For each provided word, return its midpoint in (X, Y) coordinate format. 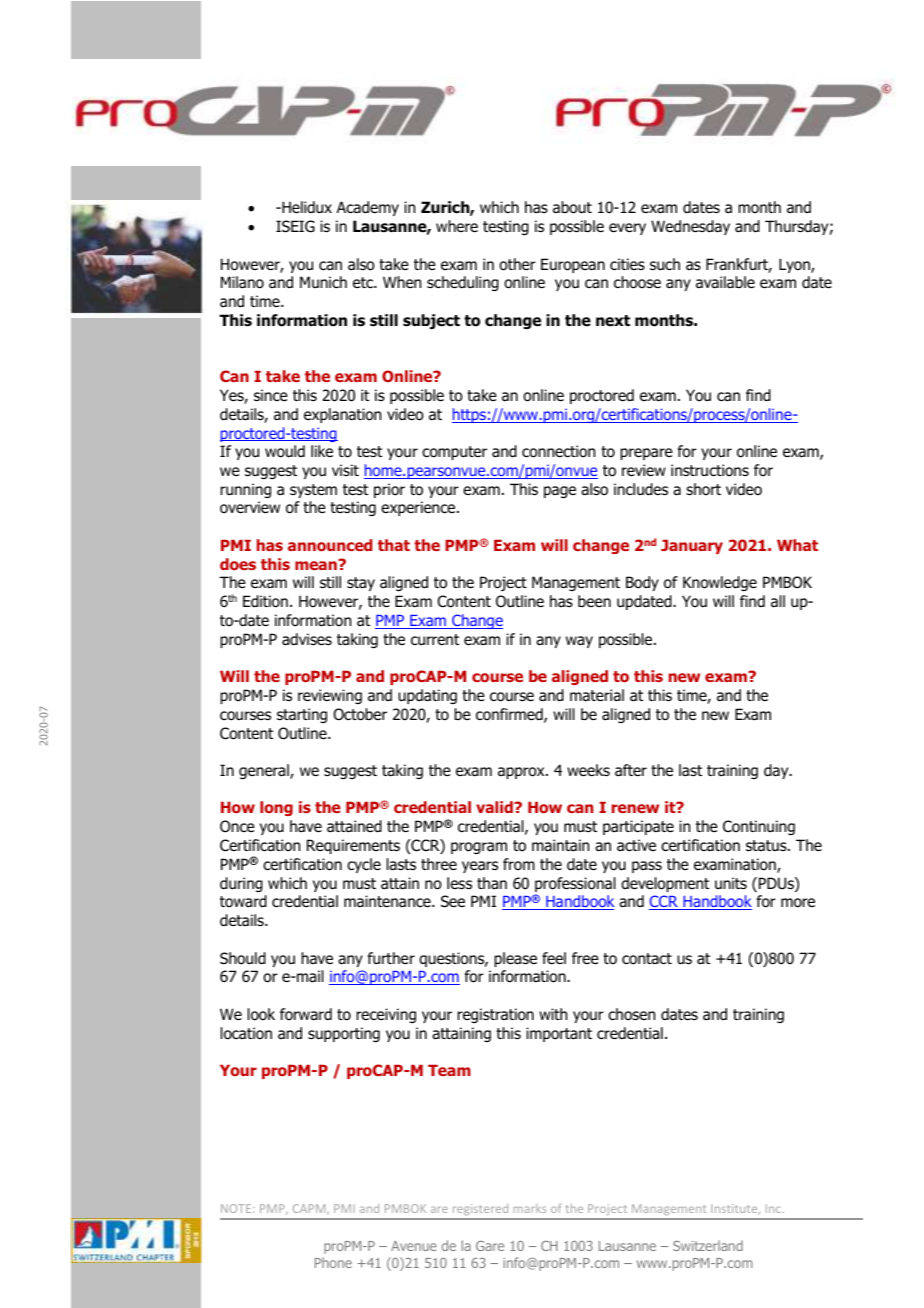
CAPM (310, 1209)
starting (302, 715)
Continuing (759, 827)
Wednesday (690, 227)
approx (522, 773)
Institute (735, 1209)
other (517, 264)
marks (530, 1208)
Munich (323, 282)
